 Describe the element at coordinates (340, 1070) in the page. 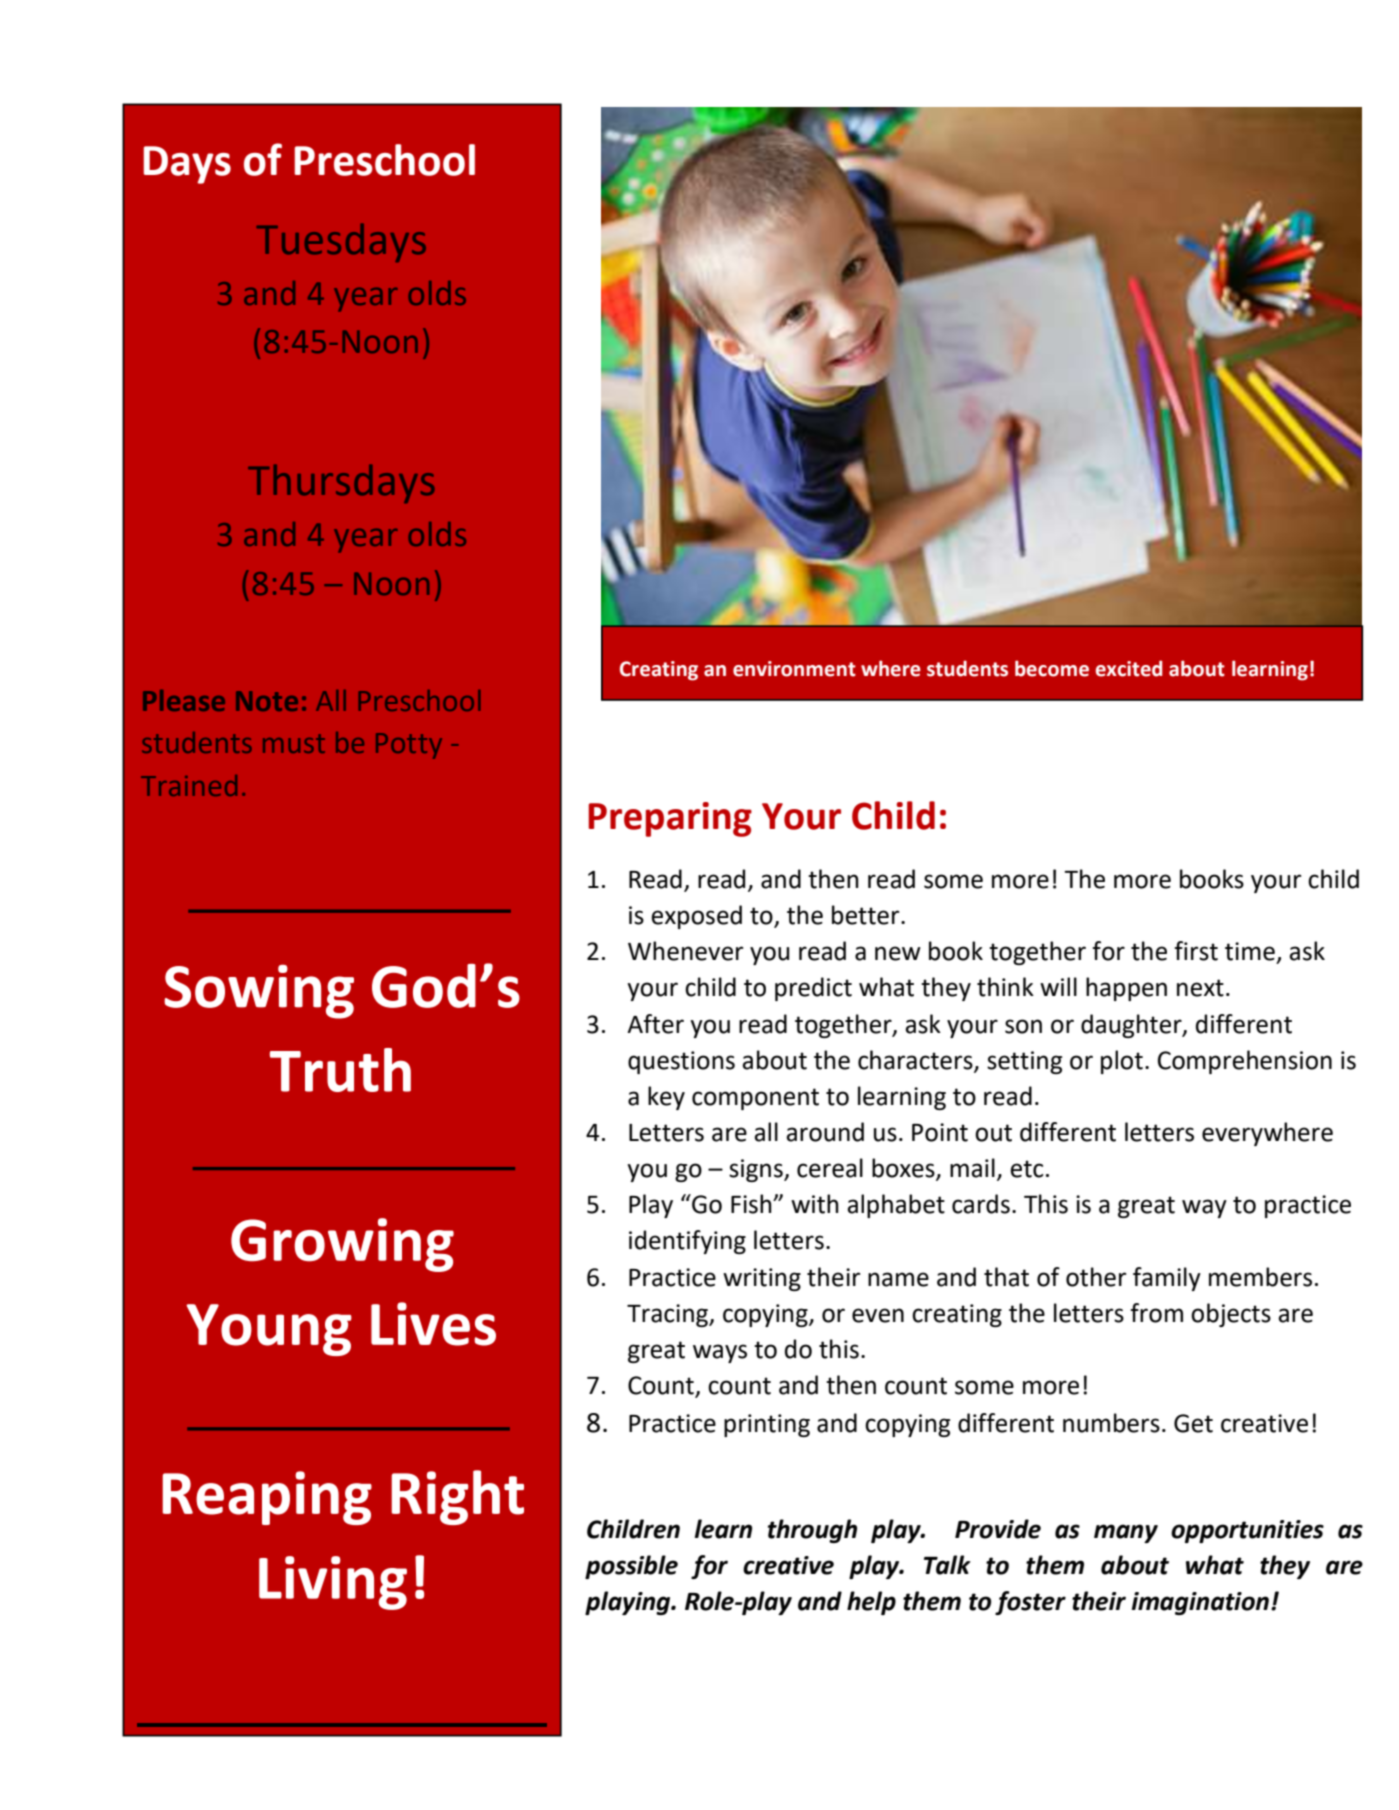

I see `Truth` at that location.
